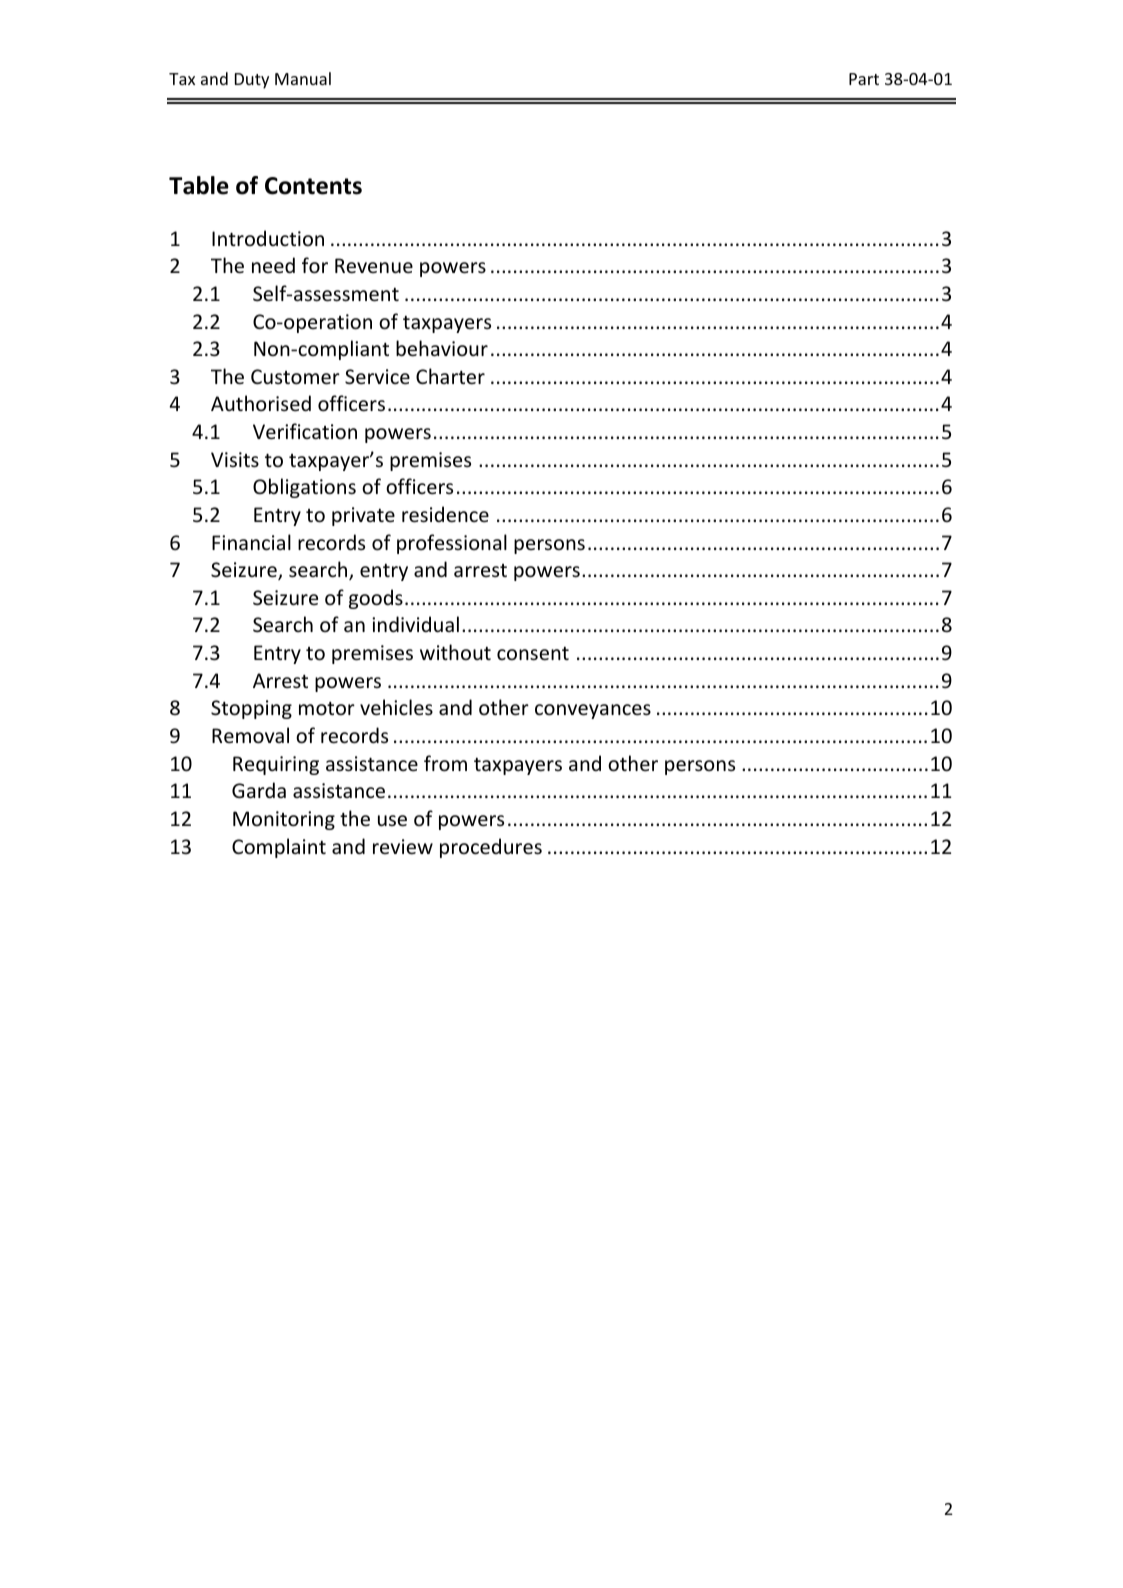 The image size is (1123, 1588). Describe the element at coordinates (252, 81) in the screenshot. I see `Duty` at that location.
